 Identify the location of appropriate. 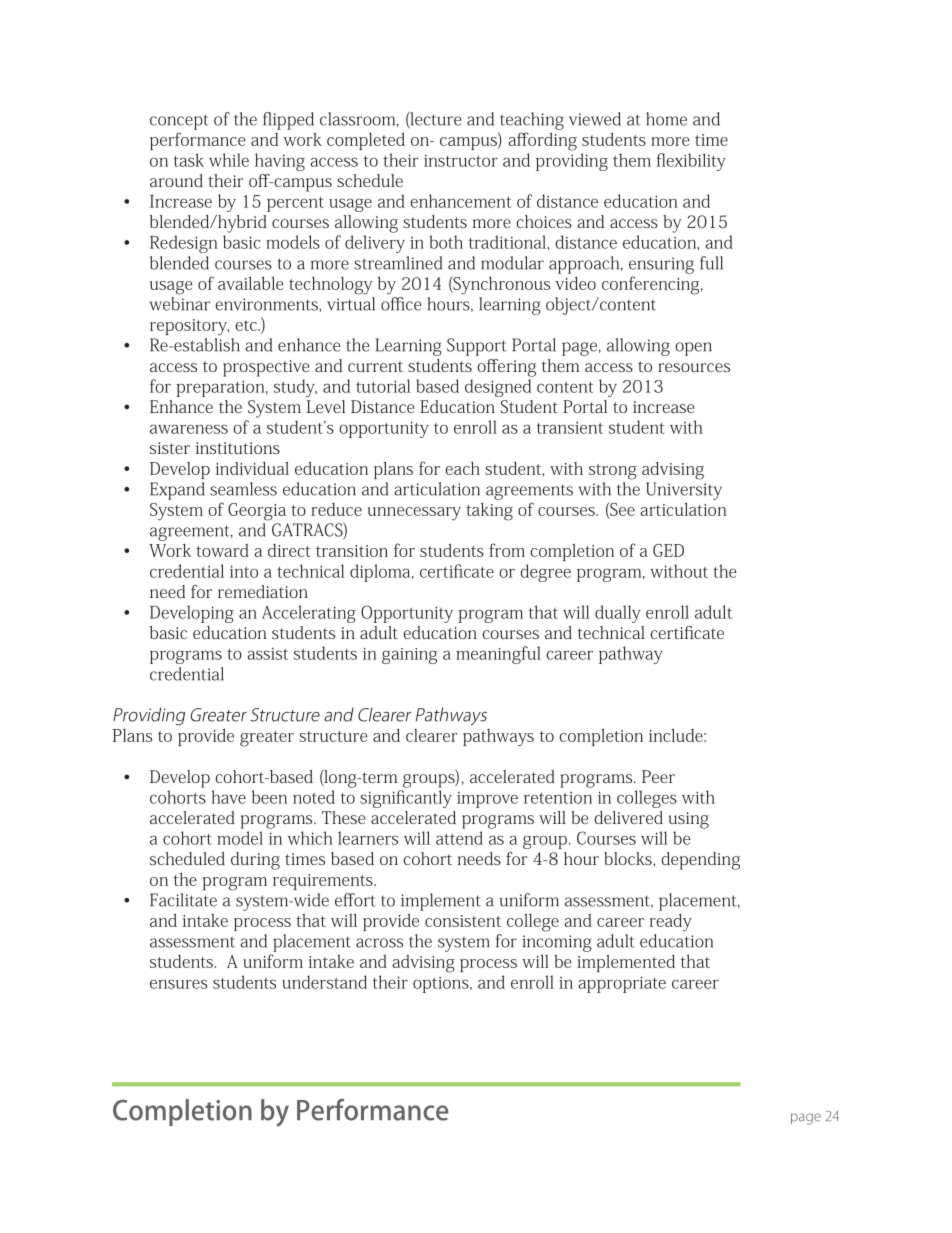
(622, 984).
